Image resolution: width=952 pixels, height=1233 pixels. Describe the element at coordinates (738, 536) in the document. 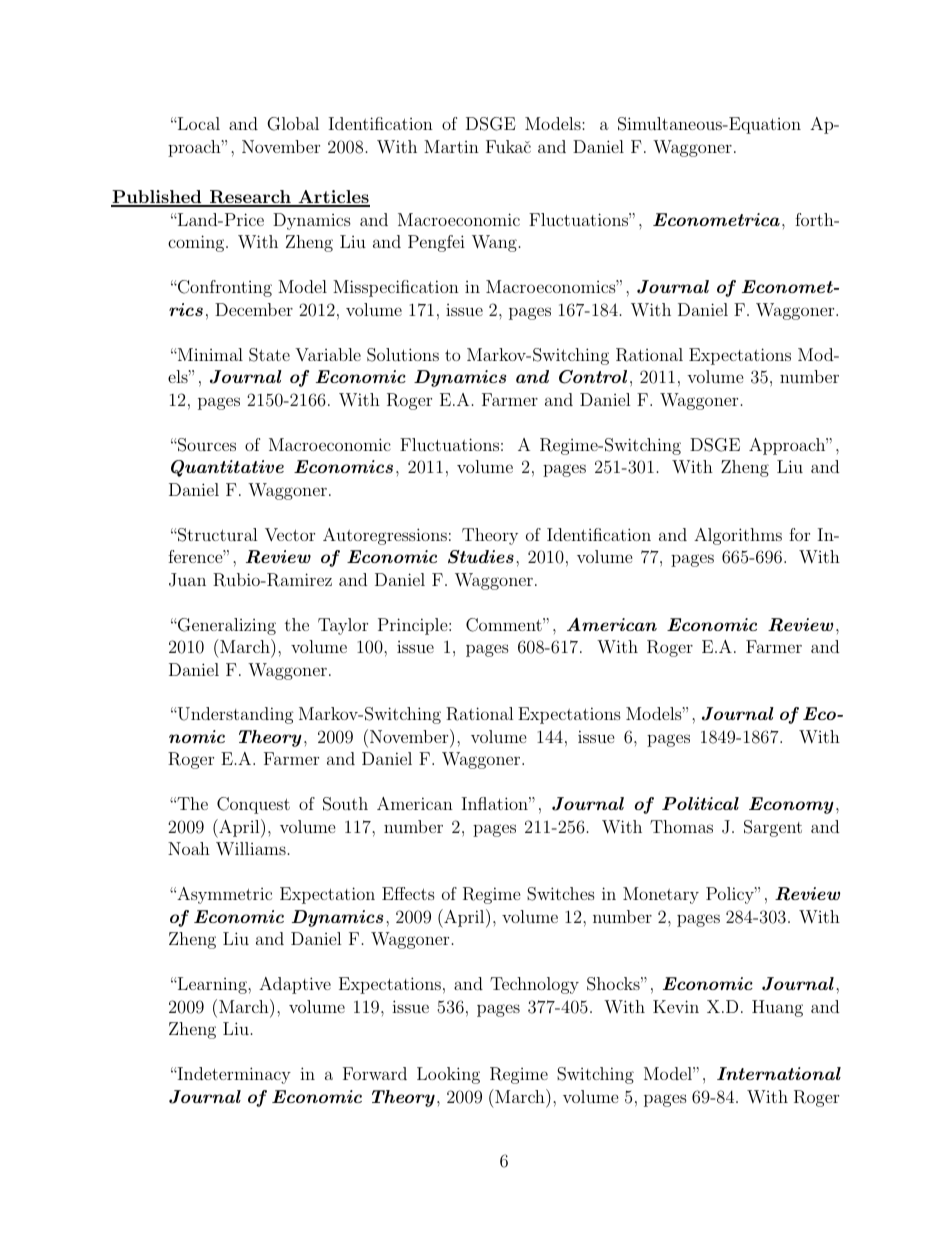

I see `Algorithms` at that location.
